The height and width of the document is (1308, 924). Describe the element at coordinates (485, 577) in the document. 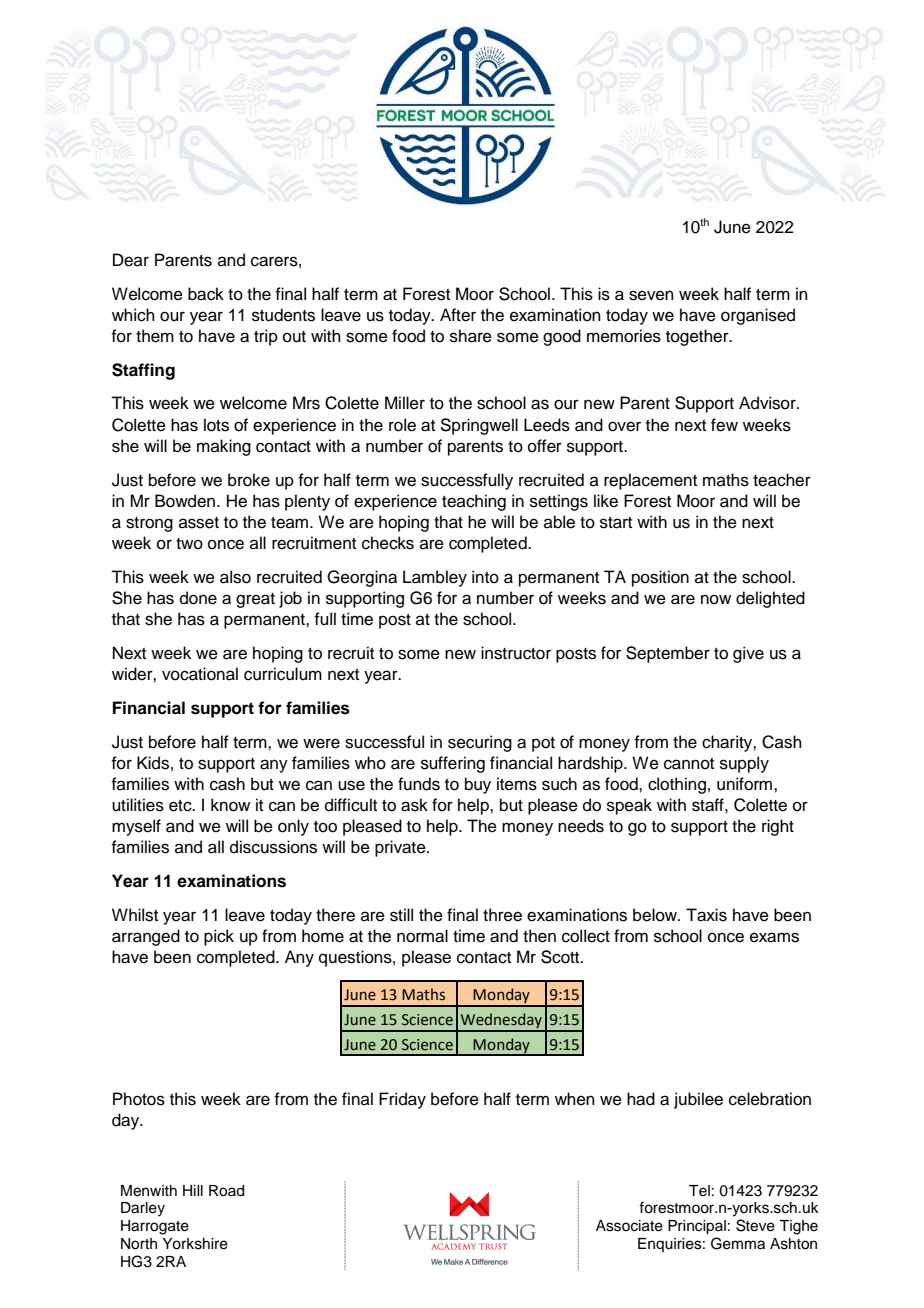

I see `into` at that location.
